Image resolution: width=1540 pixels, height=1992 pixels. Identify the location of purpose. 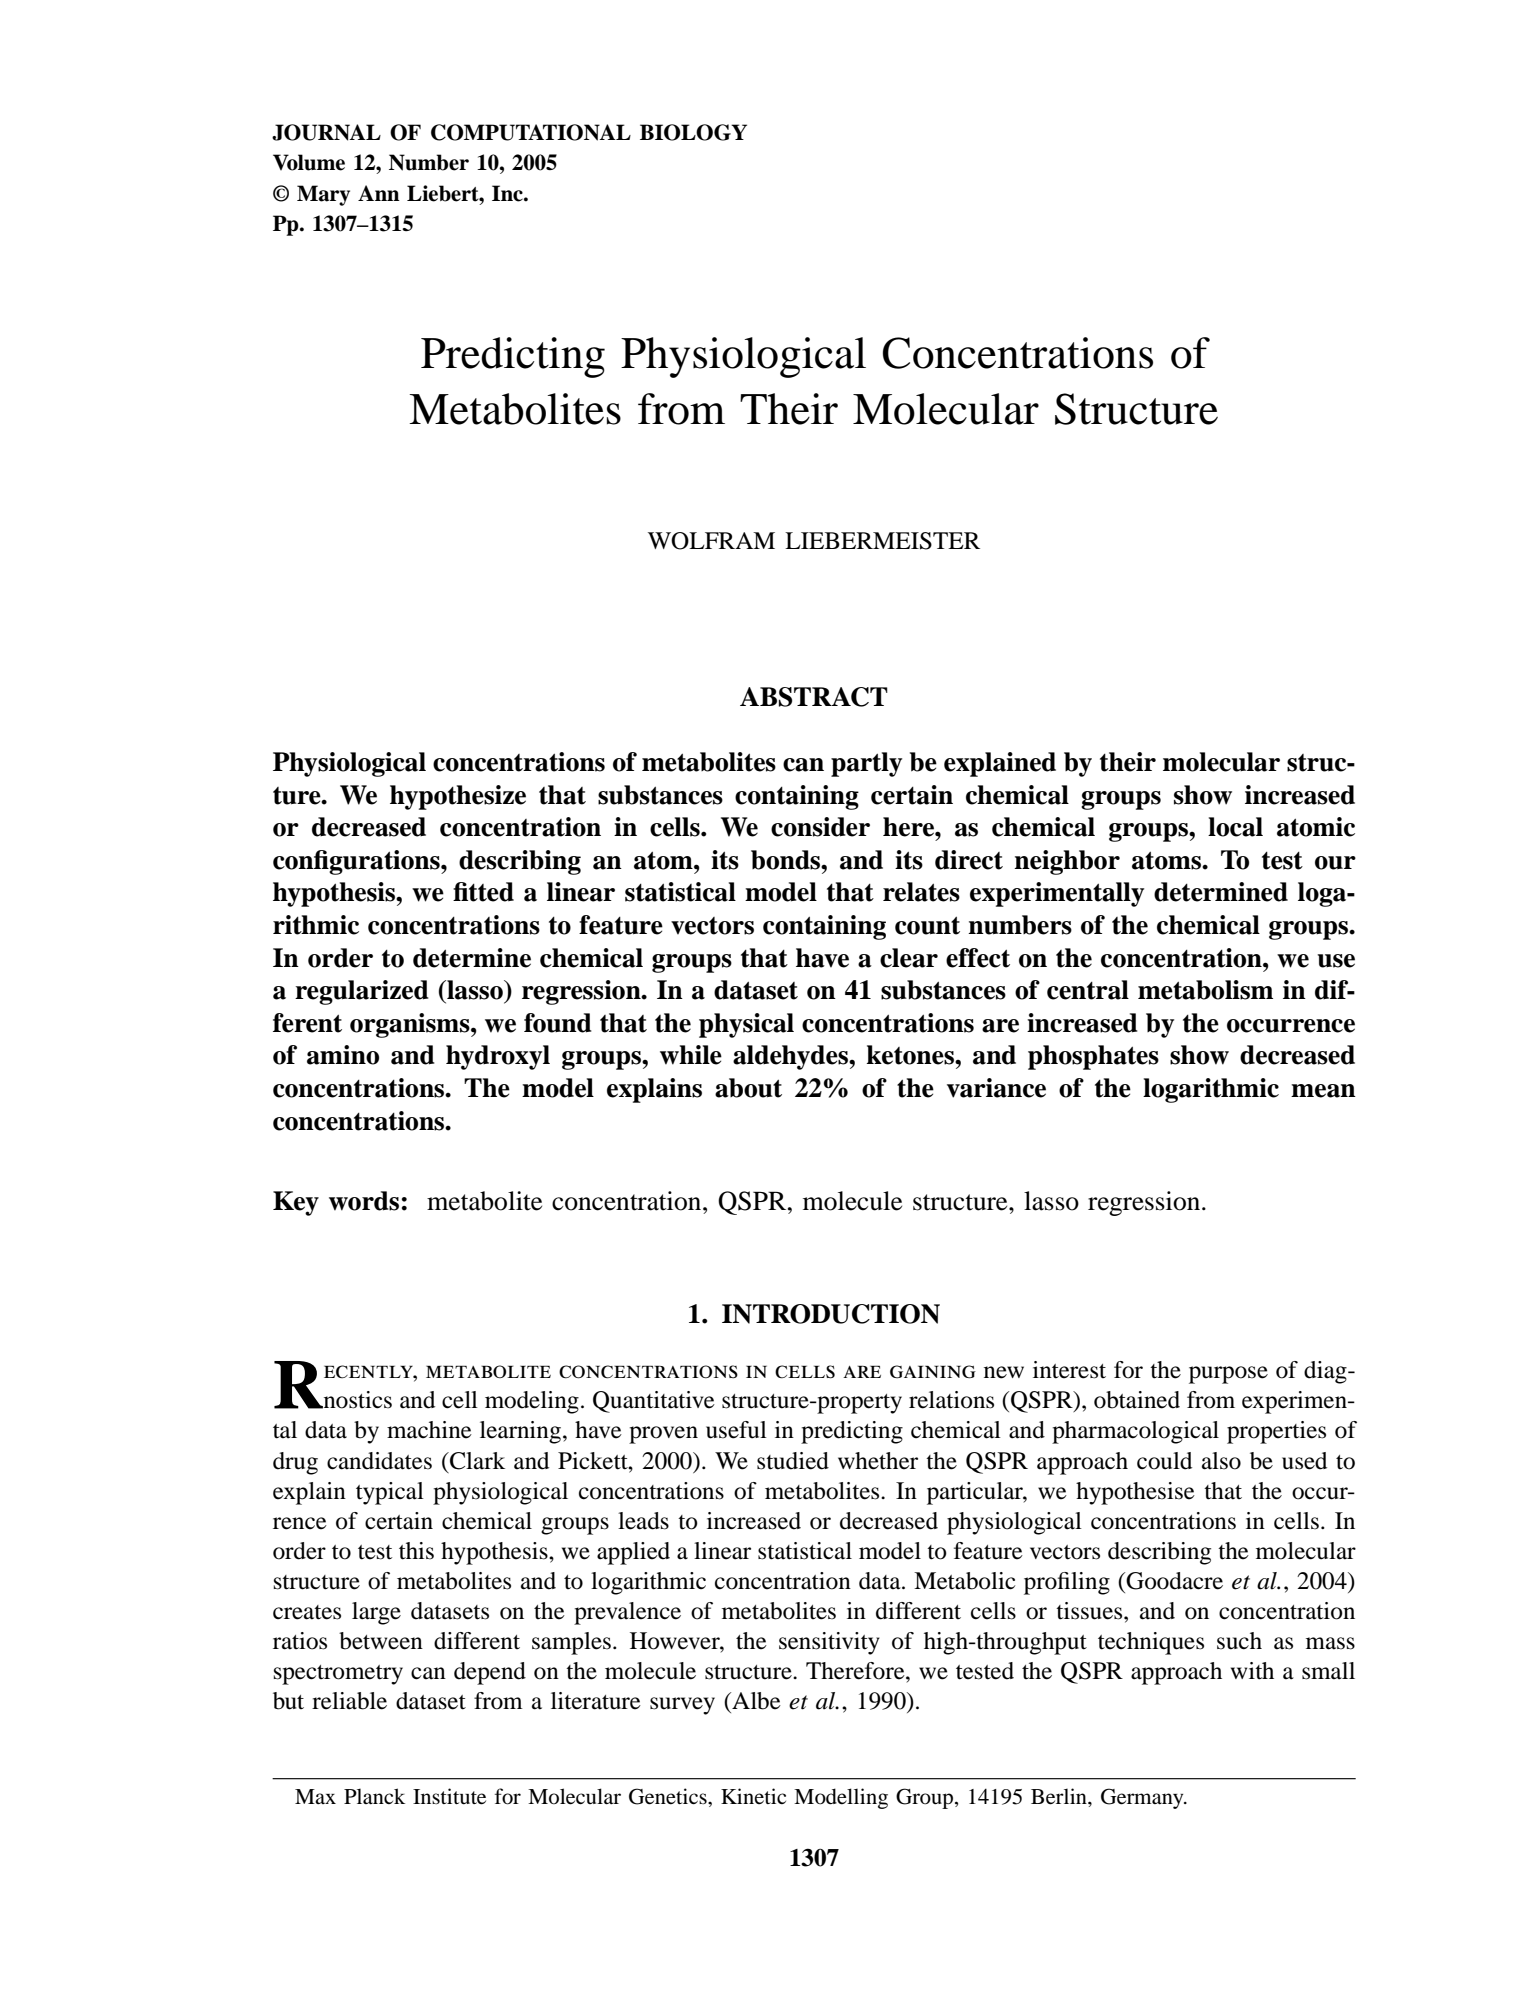
(1228, 1375).
